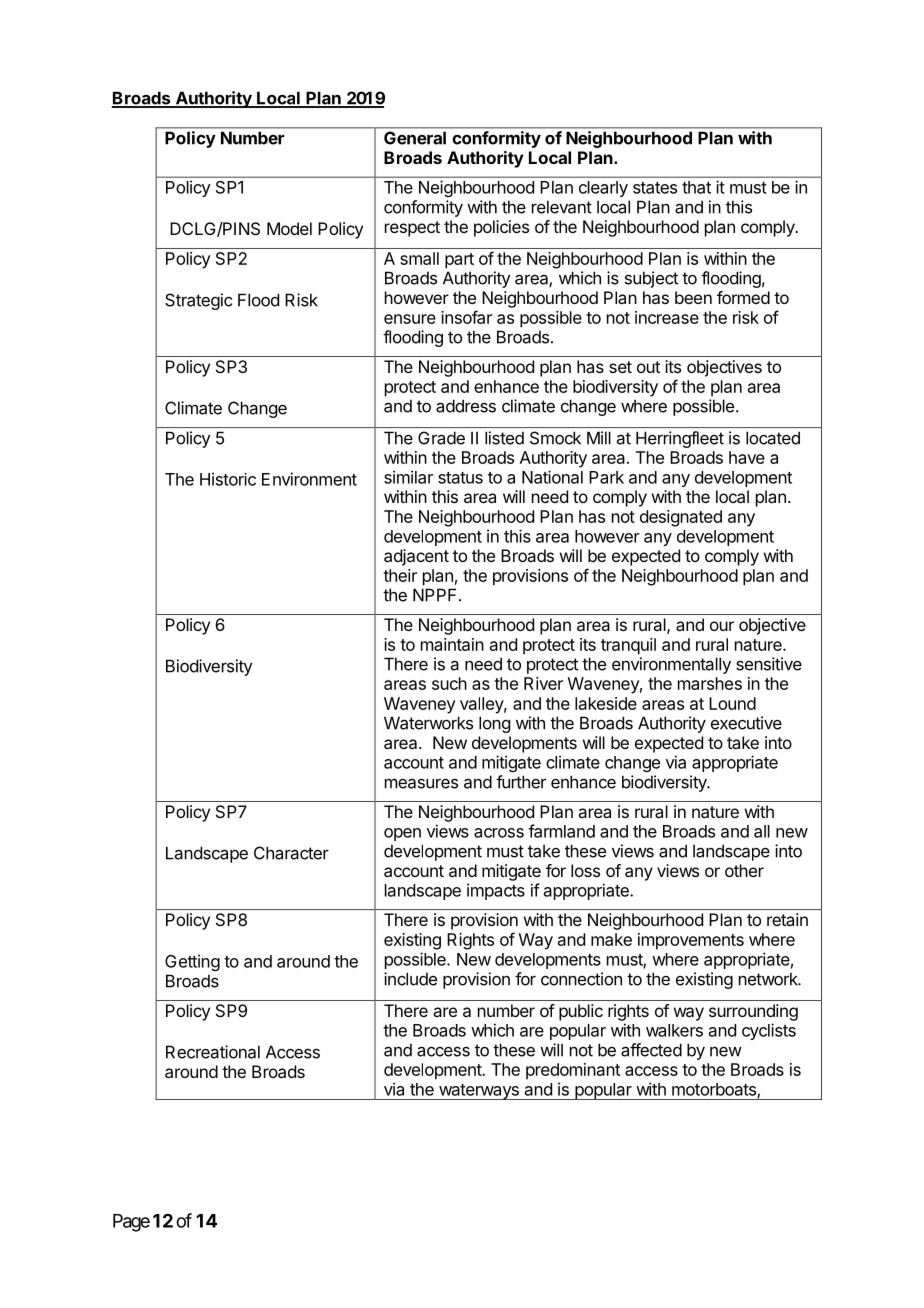  What do you see at coordinates (228, 479) in the image?
I see `Historic` at bounding box center [228, 479].
